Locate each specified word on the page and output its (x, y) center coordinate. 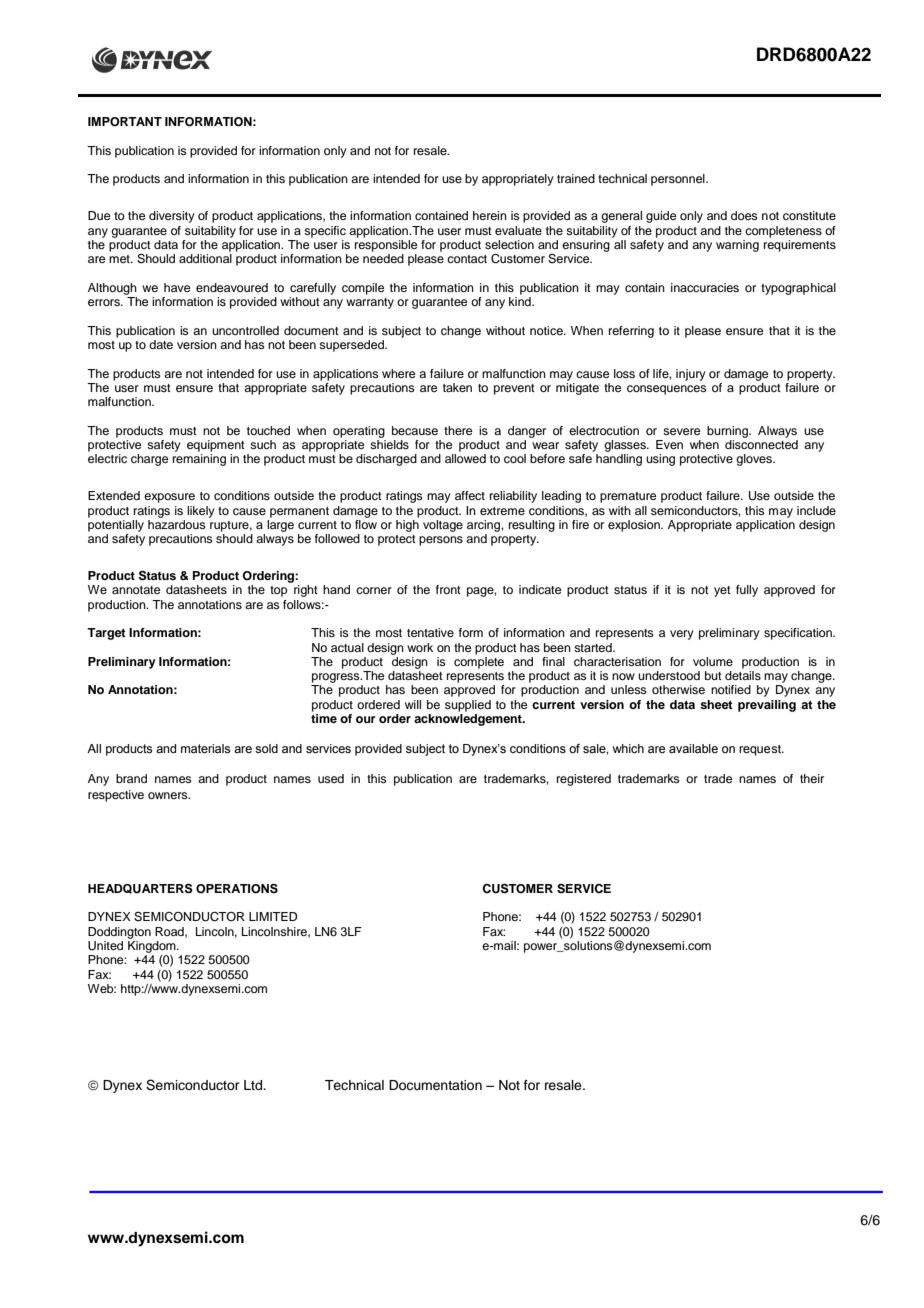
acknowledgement (469, 718)
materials (205, 748)
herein (490, 215)
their (812, 778)
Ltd (254, 1085)
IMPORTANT (125, 122)
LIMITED (273, 916)
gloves (755, 460)
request (761, 750)
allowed (465, 458)
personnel (679, 180)
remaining (199, 460)
